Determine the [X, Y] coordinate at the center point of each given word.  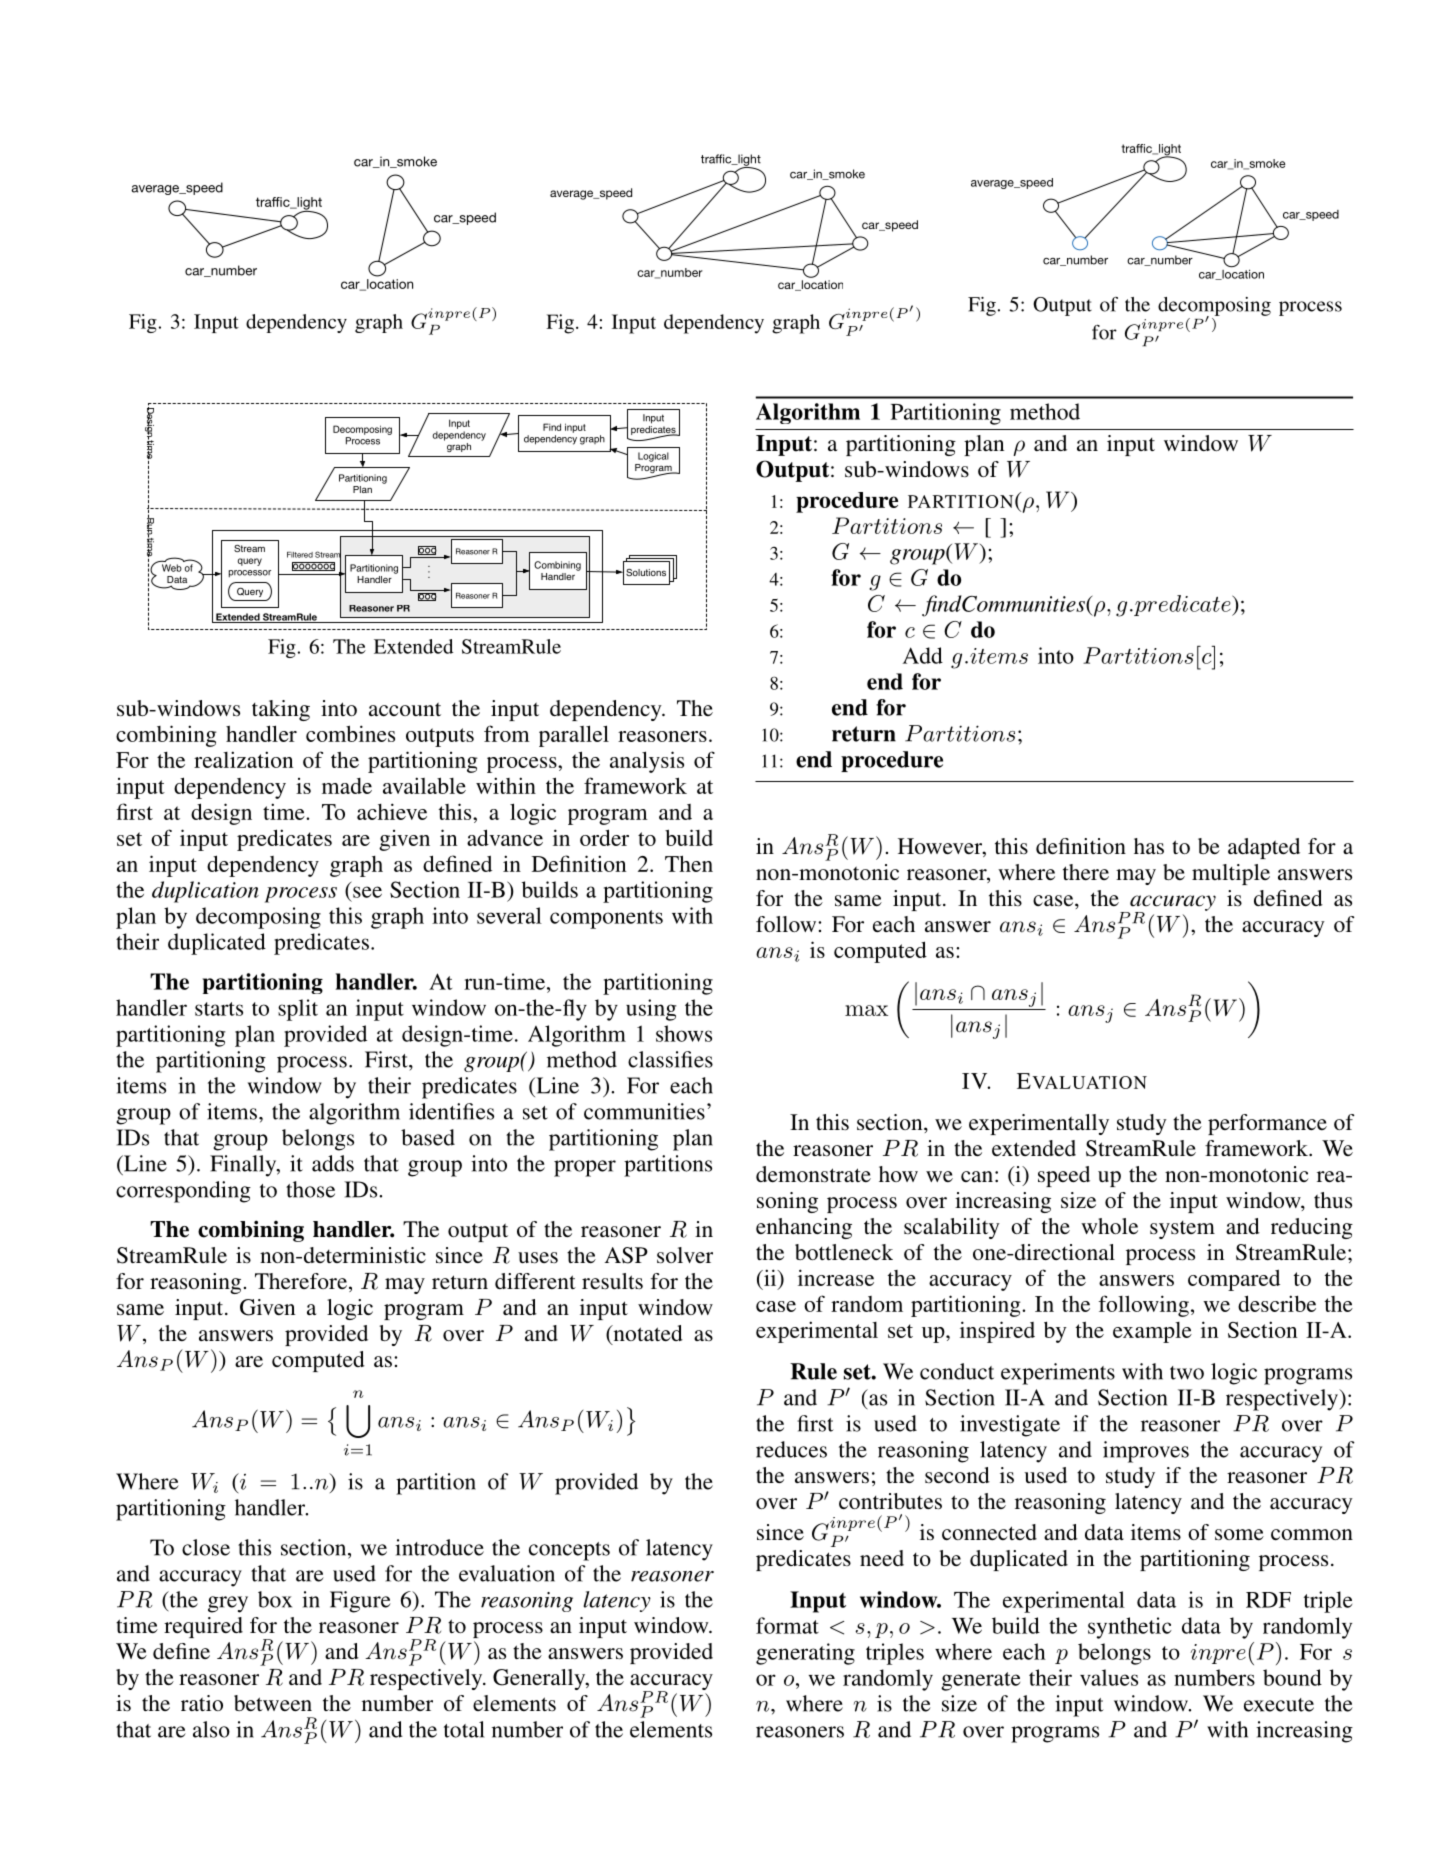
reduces [791, 1449]
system [1182, 1230]
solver [685, 1255]
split [298, 1010]
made [347, 786]
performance [1267, 1124]
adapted [1264, 848]
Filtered [300, 555]
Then [689, 863]
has [1149, 846]
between [273, 1703]
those [310, 1189]
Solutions [646, 572]
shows [684, 1033]
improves [1146, 1452]
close [206, 1547]
